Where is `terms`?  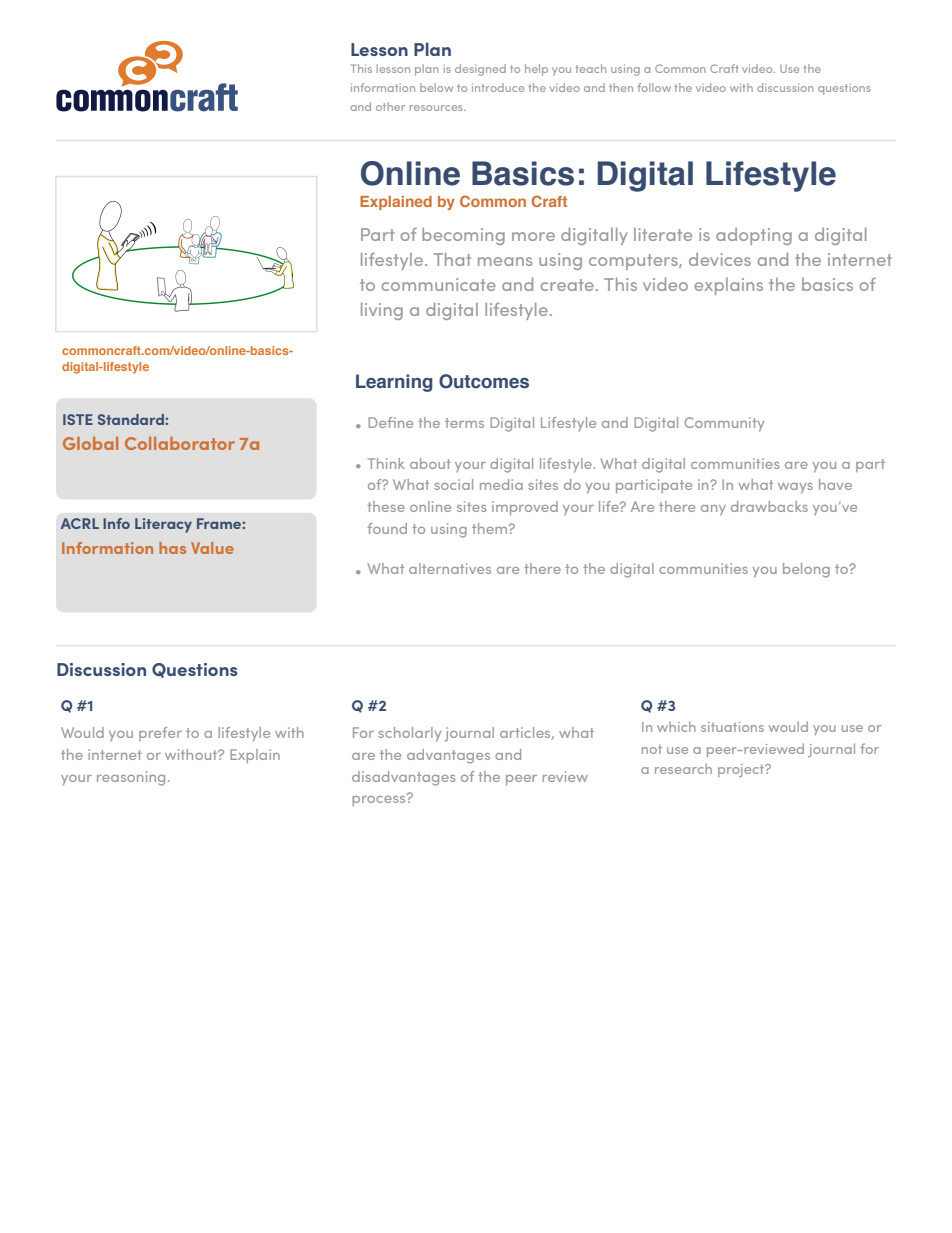 terms is located at coordinates (464, 423).
